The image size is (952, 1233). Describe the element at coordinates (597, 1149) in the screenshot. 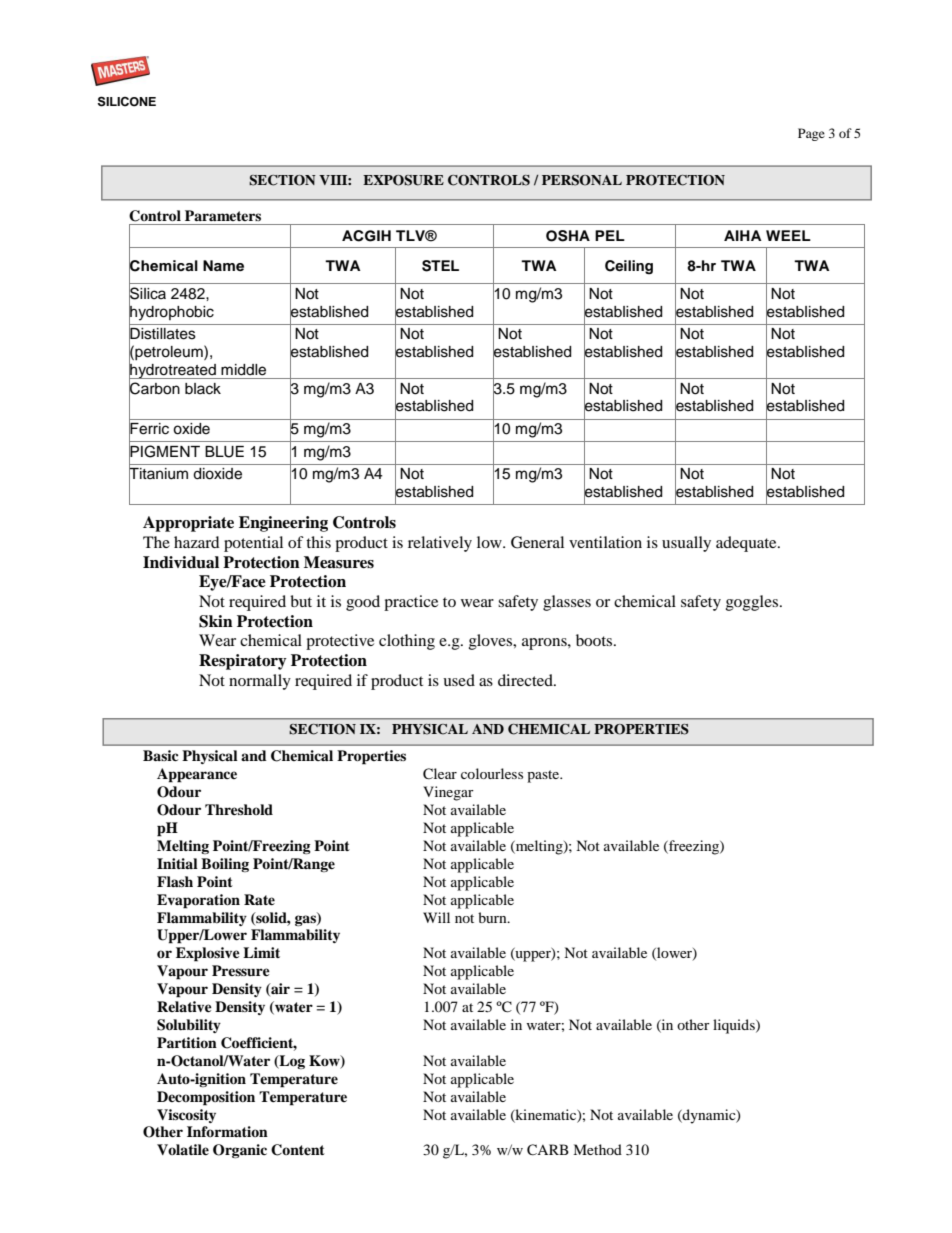

I see `Method` at that location.
